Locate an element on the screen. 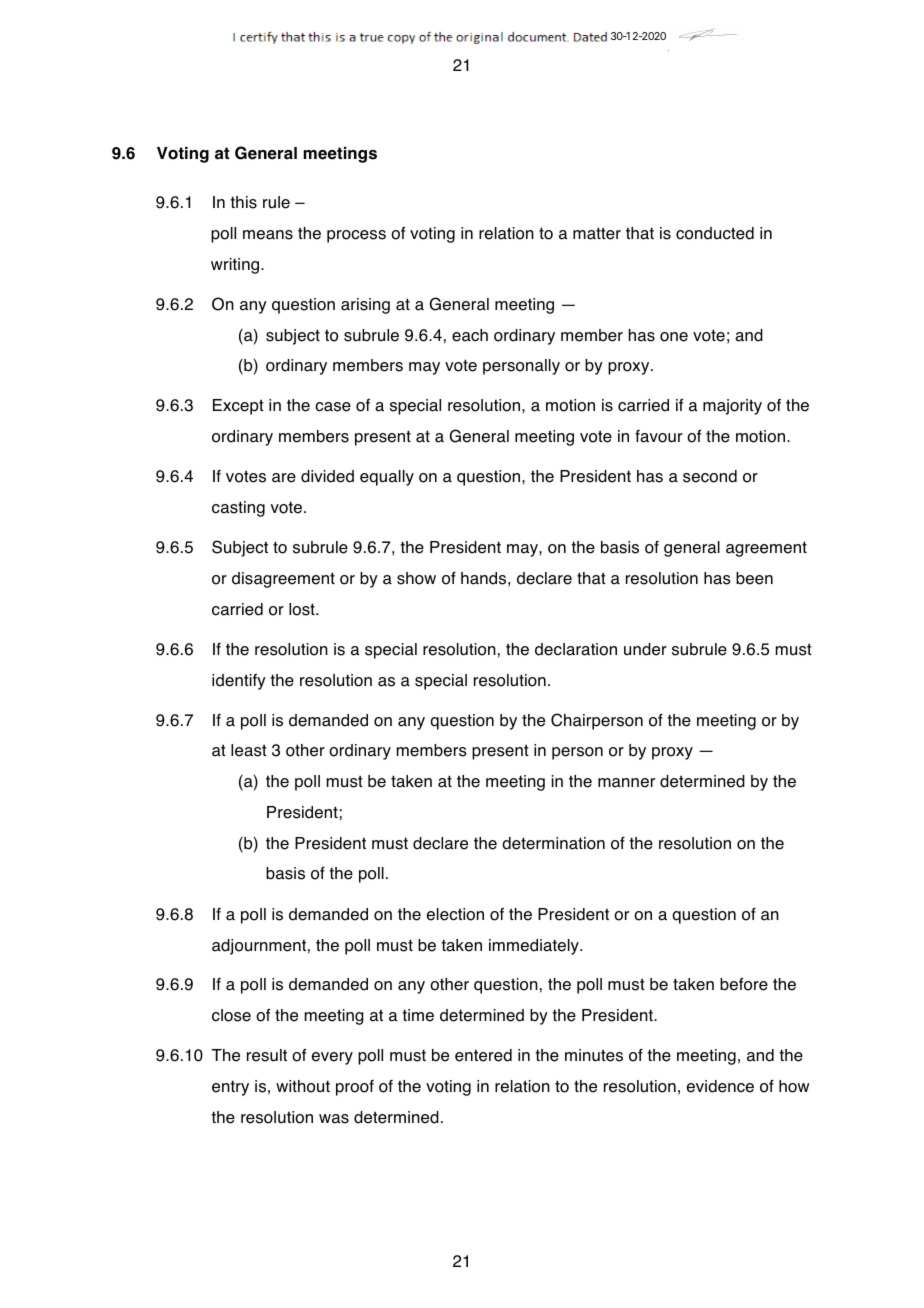 This screenshot has height=1308, width=924. election is located at coordinates (455, 914).
